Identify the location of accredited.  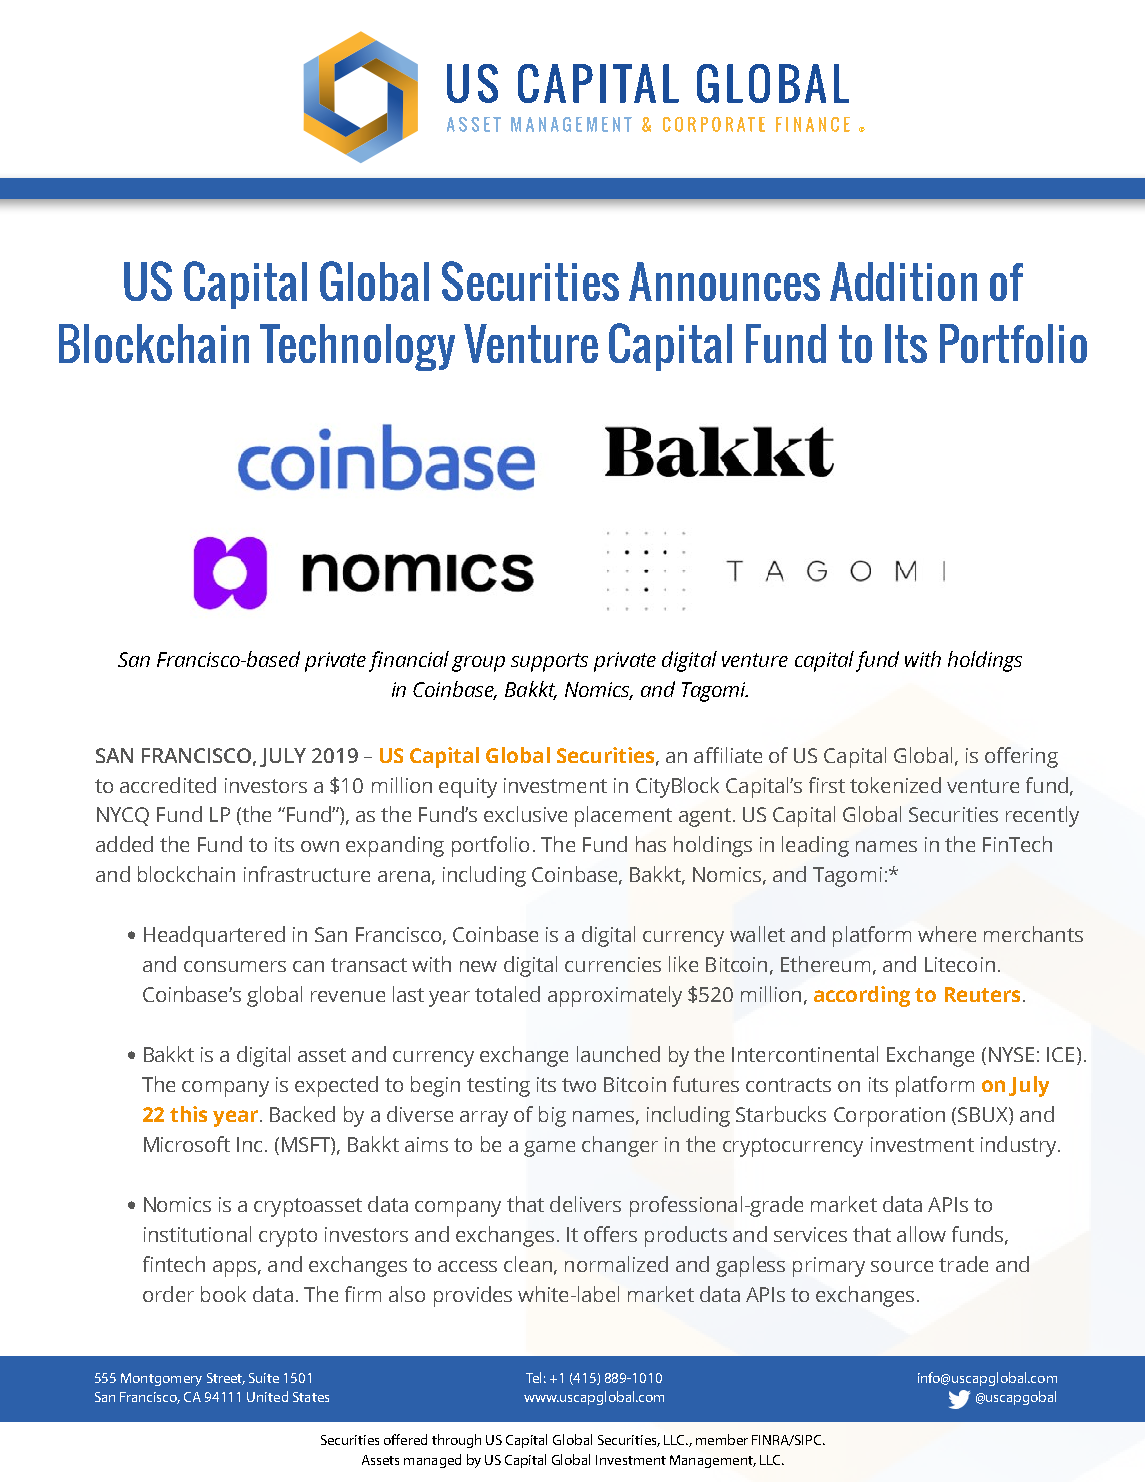
(168, 785).
